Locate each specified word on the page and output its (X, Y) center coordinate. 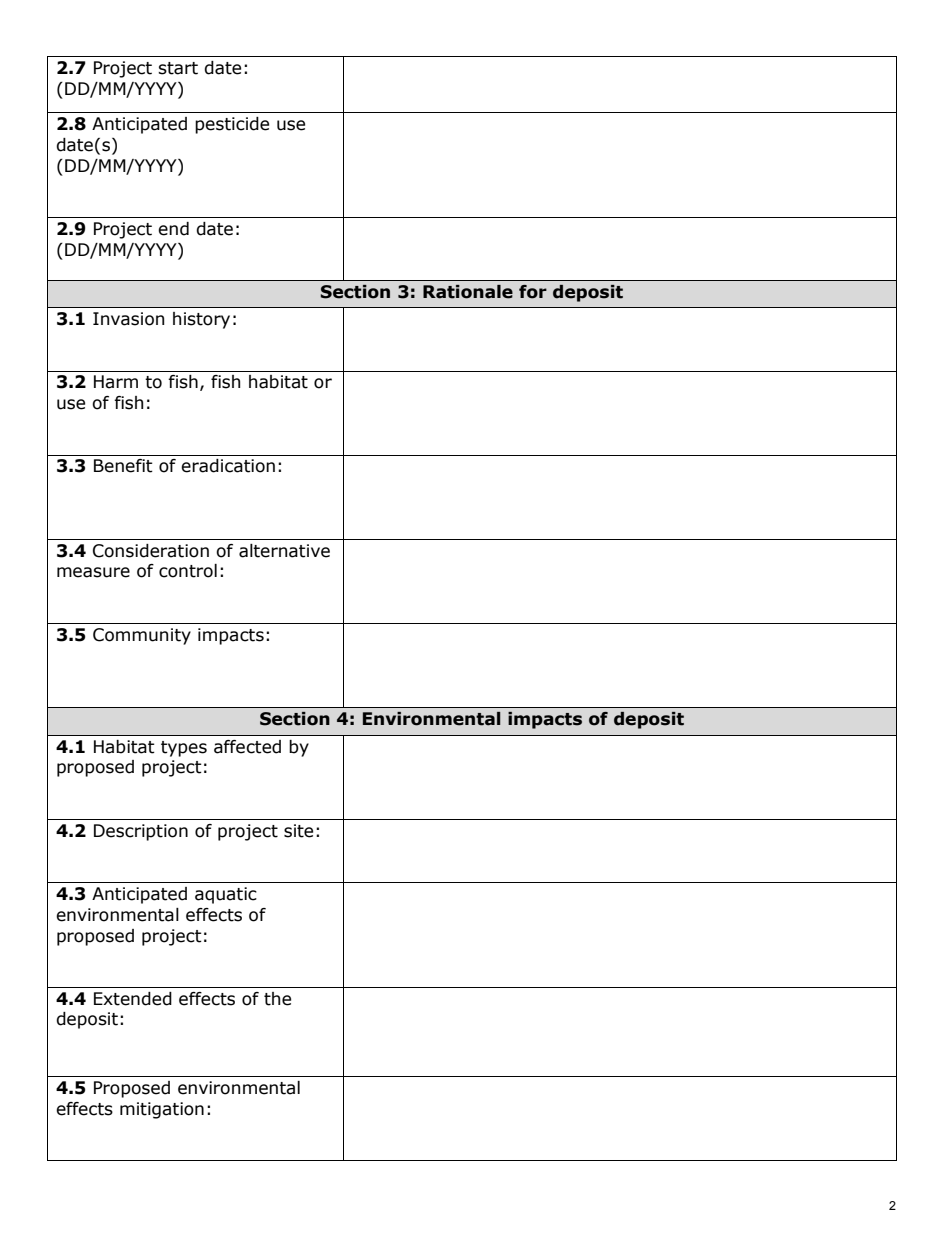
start (178, 68)
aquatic (226, 895)
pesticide (232, 125)
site (298, 831)
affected (247, 747)
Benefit (123, 466)
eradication (228, 466)
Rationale (468, 292)
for (533, 292)
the (277, 999)
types (184, 749)
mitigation (162, 1110)
